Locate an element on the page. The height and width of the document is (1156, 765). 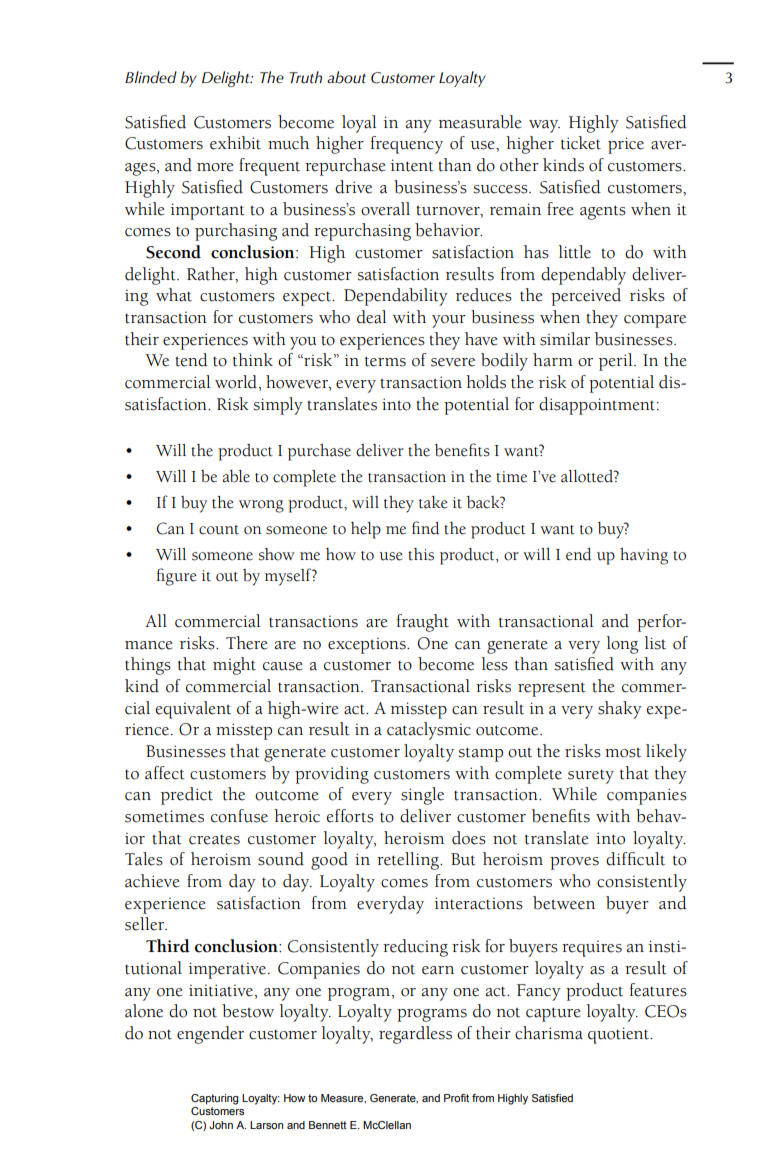
retelling is located at coordinates (409, 861).
